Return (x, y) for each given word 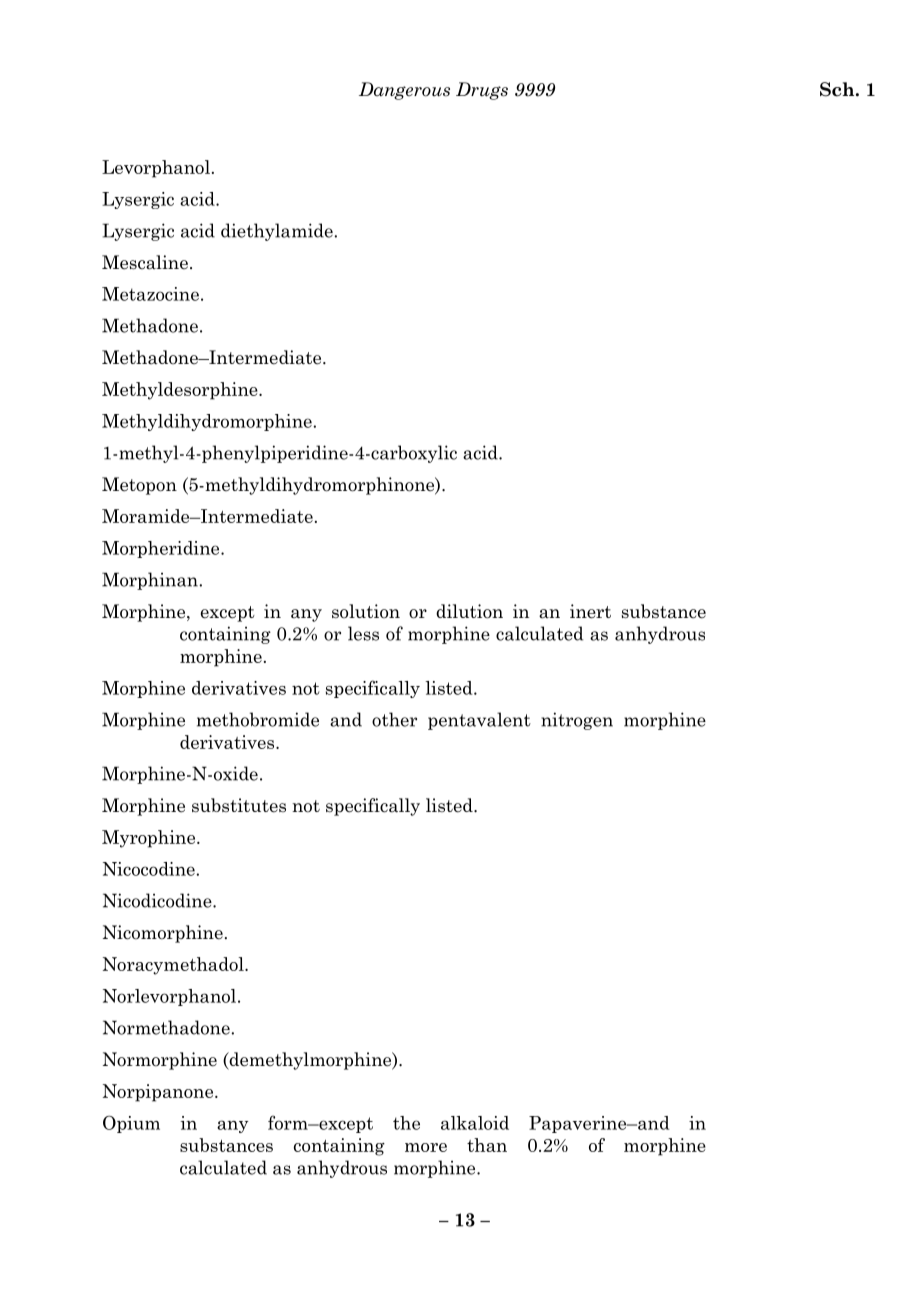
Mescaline (145, 262)
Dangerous (404, 91)
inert (590, 611)
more (426, 1147)
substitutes (239, 805)
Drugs (482, 91)
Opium (131, 1124)
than (487, 1145)
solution (366, 611)
